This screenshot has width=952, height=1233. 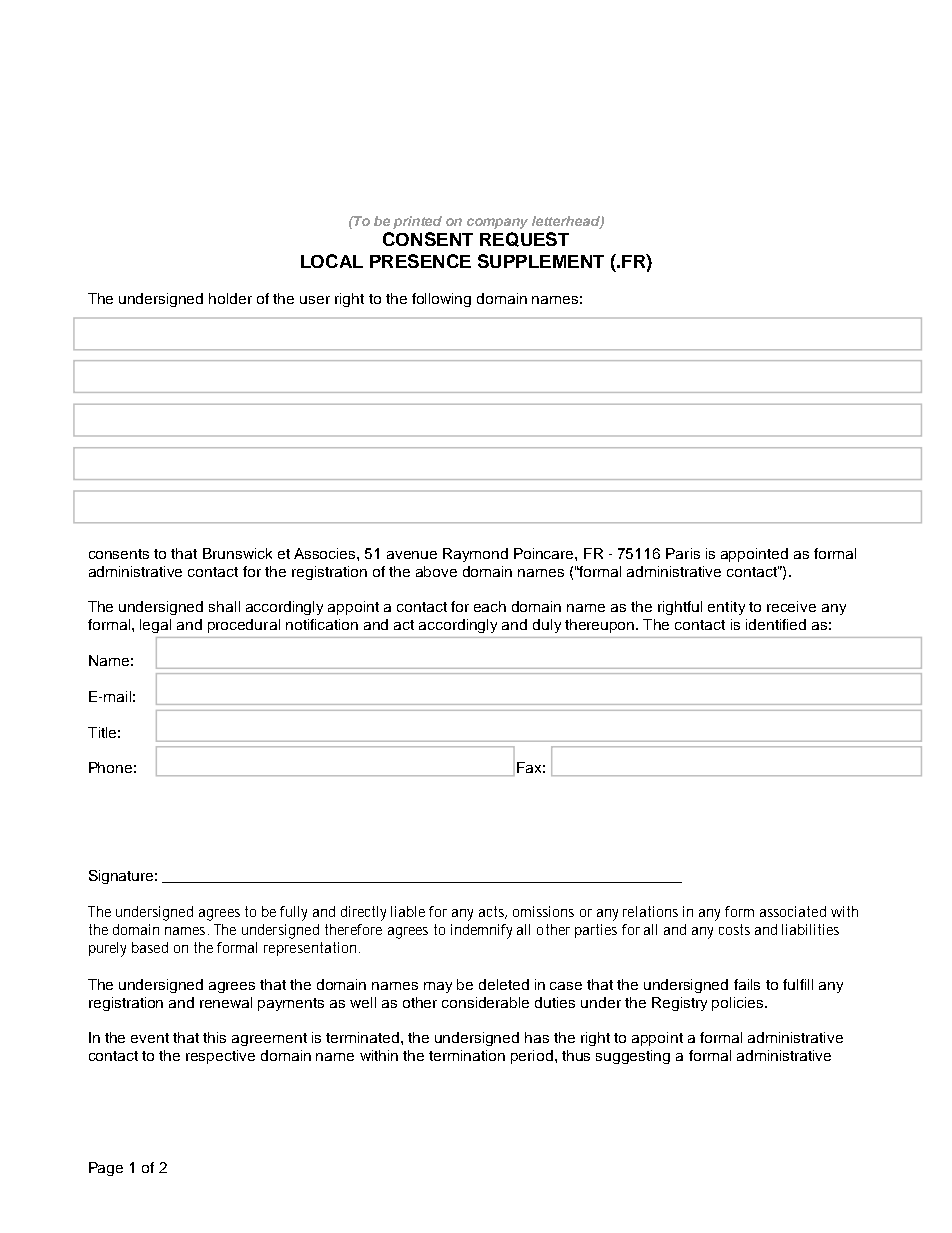 What do you see at coordinates (475, 555) in the screenshot?
I see `Raymond` at bounding box center [475, 555].
